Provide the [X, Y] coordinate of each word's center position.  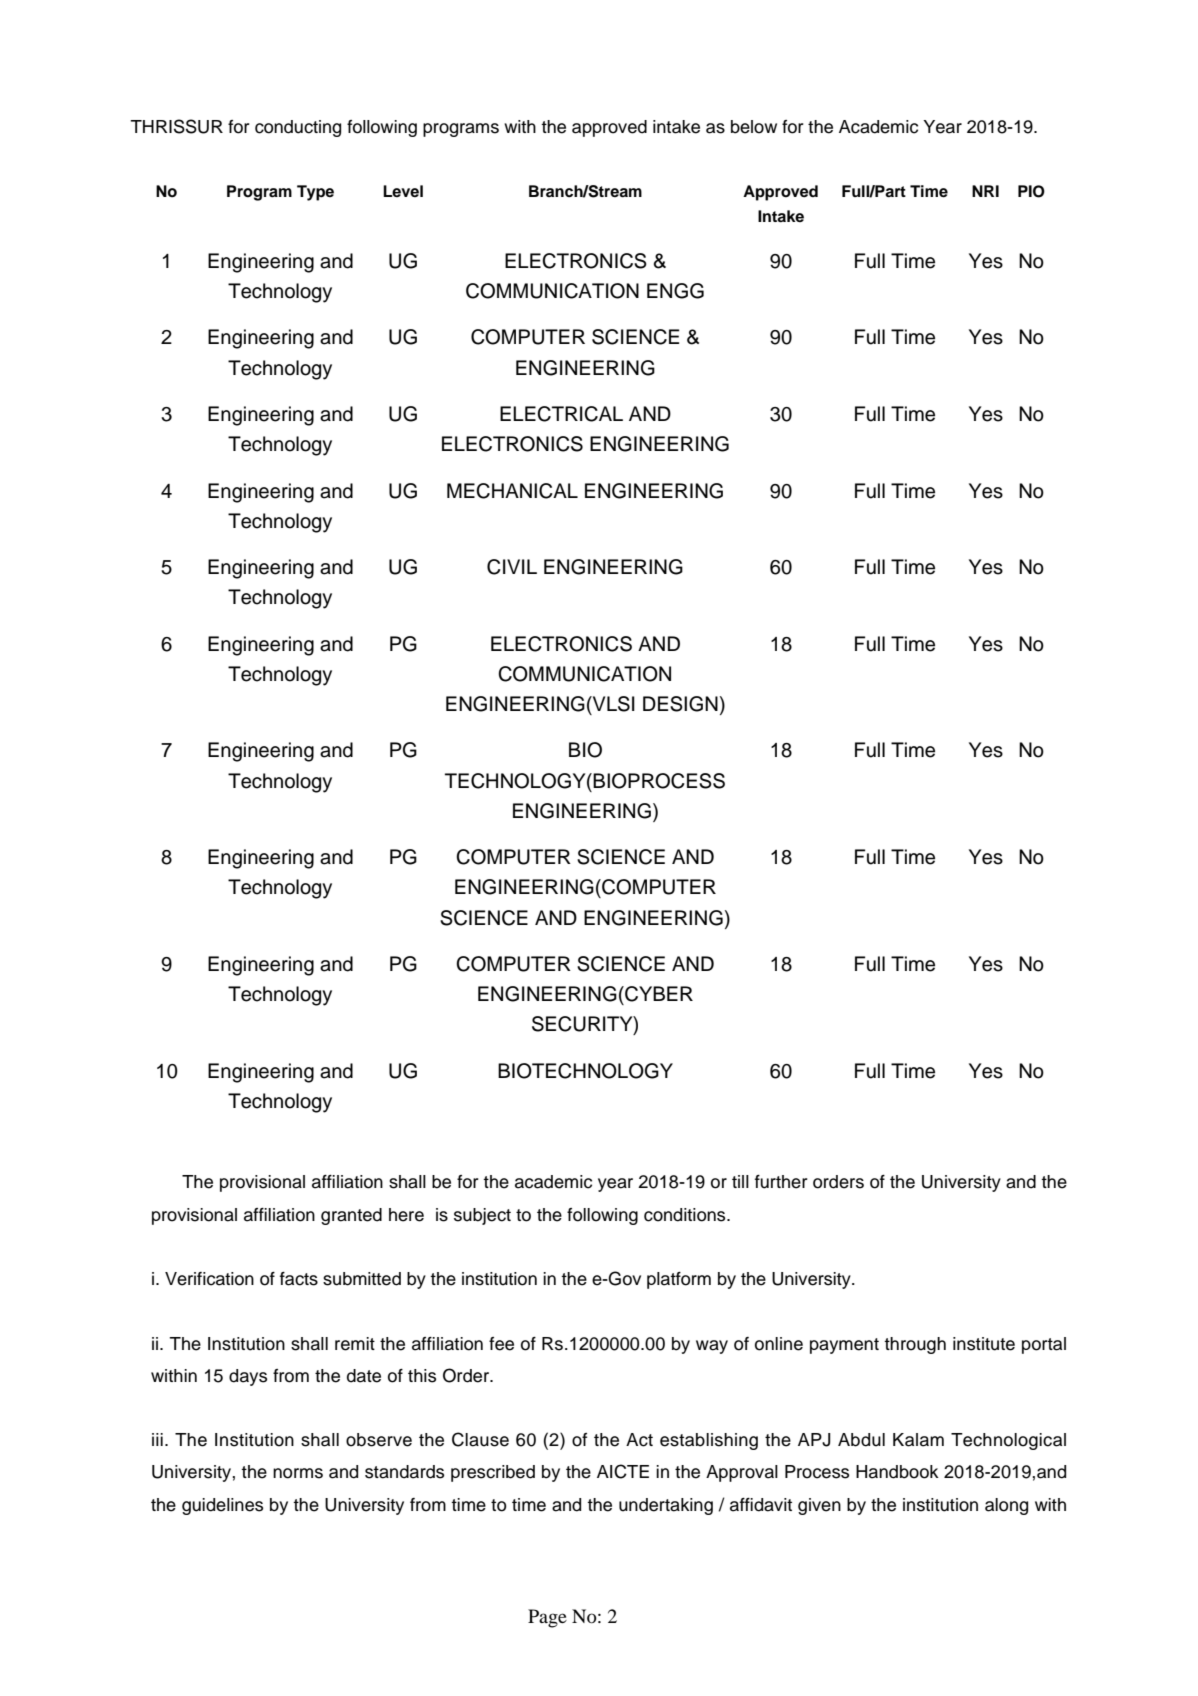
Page [547, 1618]
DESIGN [680, 704]
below [754, 127]
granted [351, 1216]
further [781, 1182]
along [1006, 1506]
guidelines [222, 1506]
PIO [1031, 191]
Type [315, 193]
